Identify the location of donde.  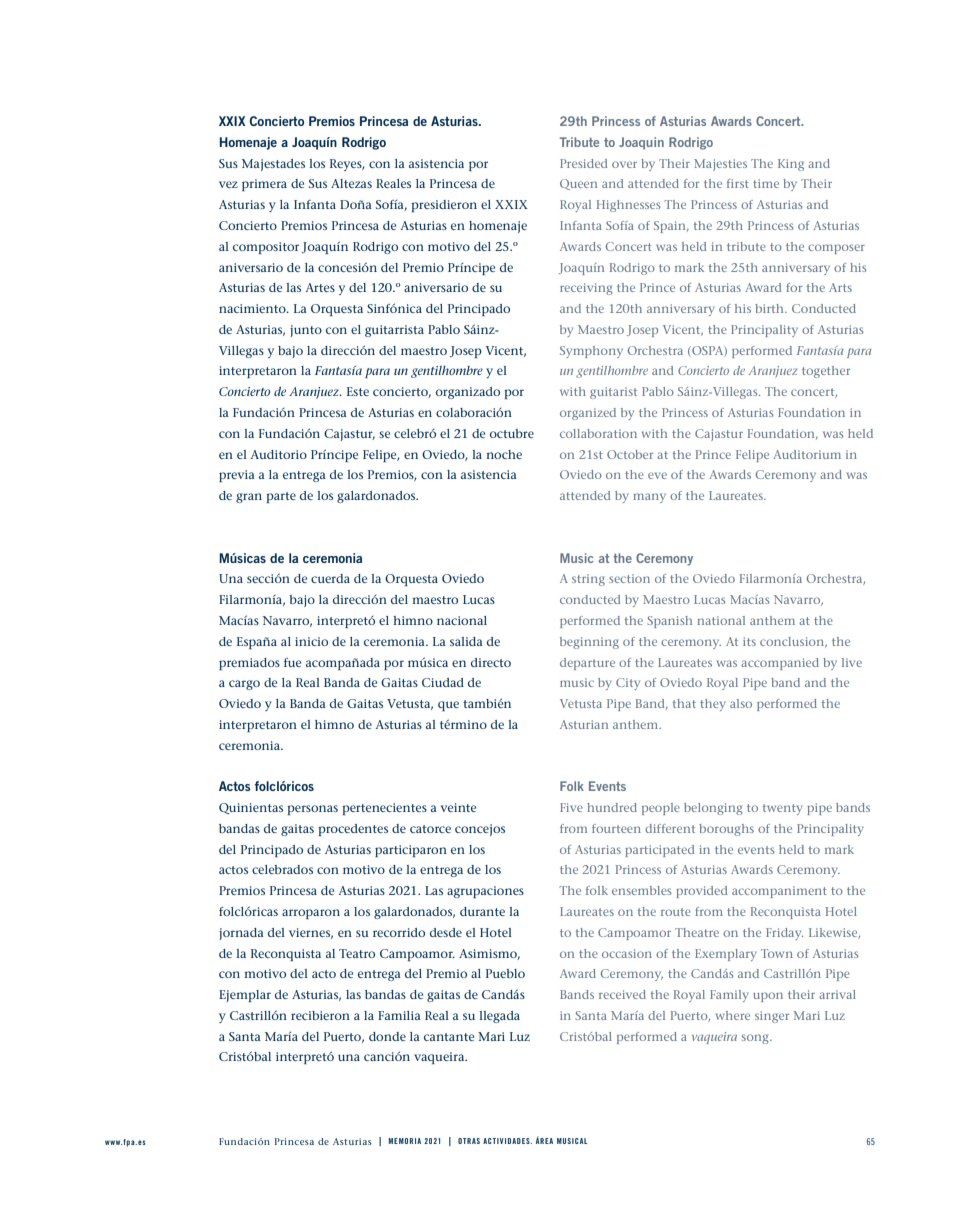
(387, 1036).
